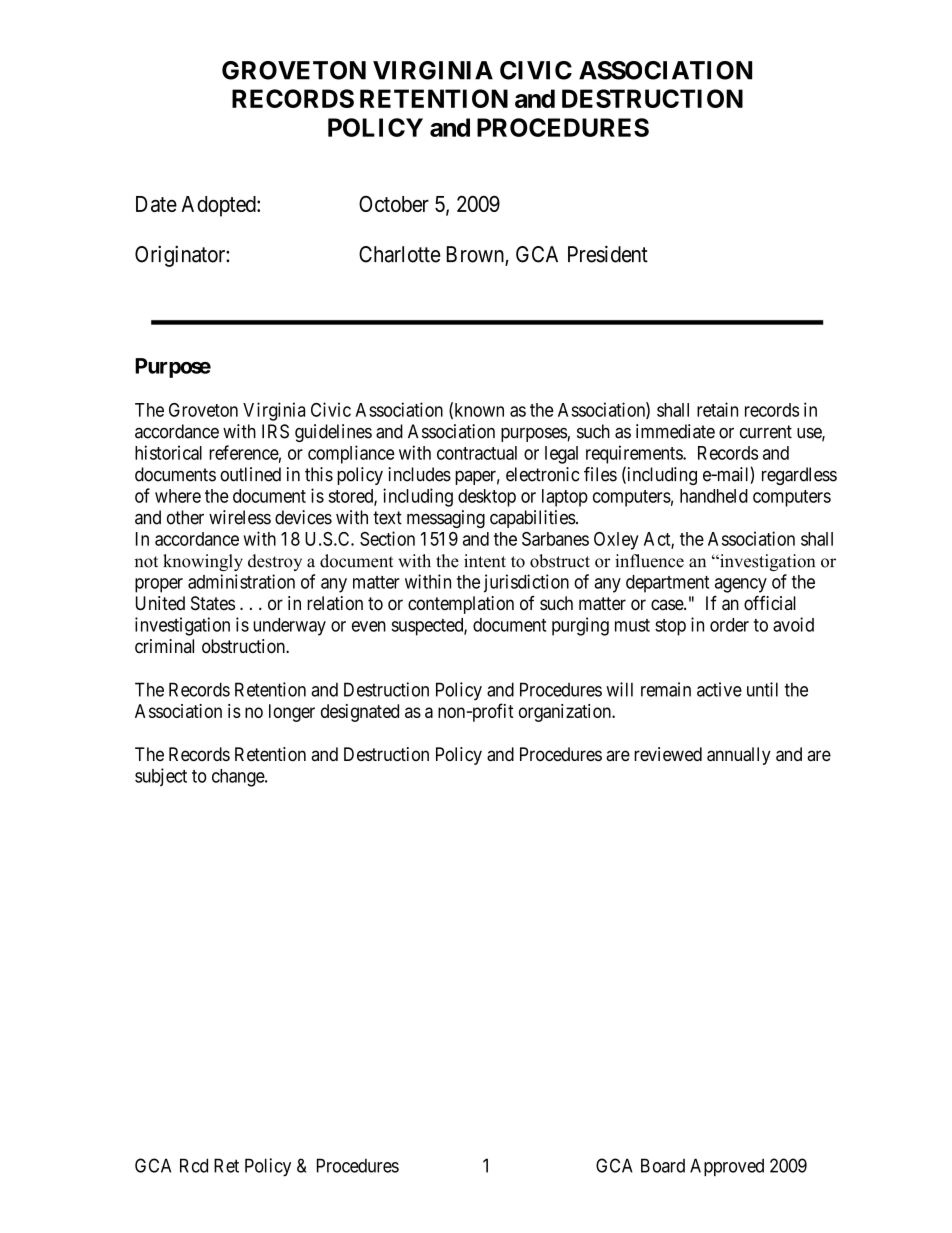 This screenshot has width=952, height=1233. What do you see at coordinates (714, 496) in the screenshot?
I see `handheld` at bounding box center [714, 496].
